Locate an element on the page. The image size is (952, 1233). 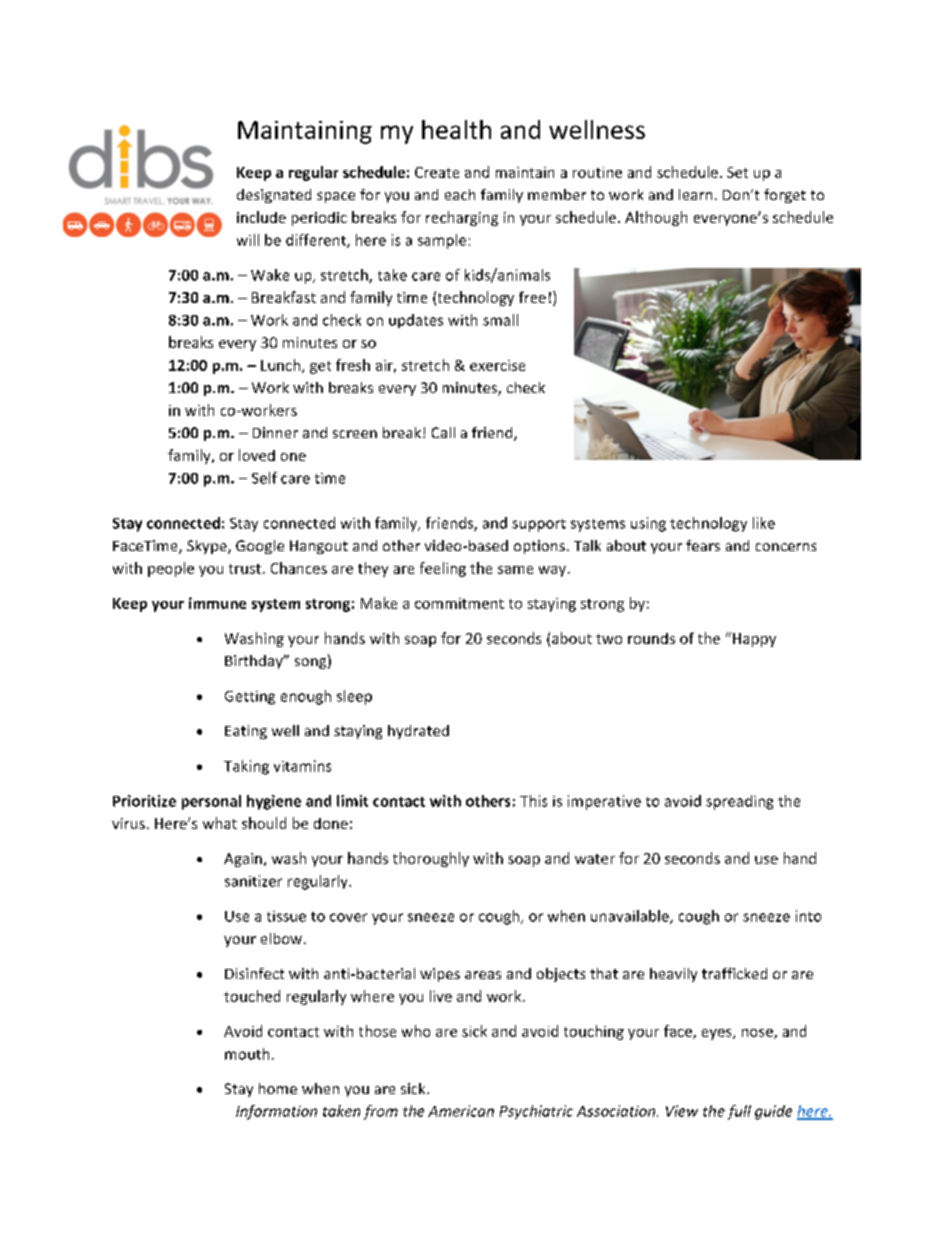
Happy is located at coordinates (754, 640).
